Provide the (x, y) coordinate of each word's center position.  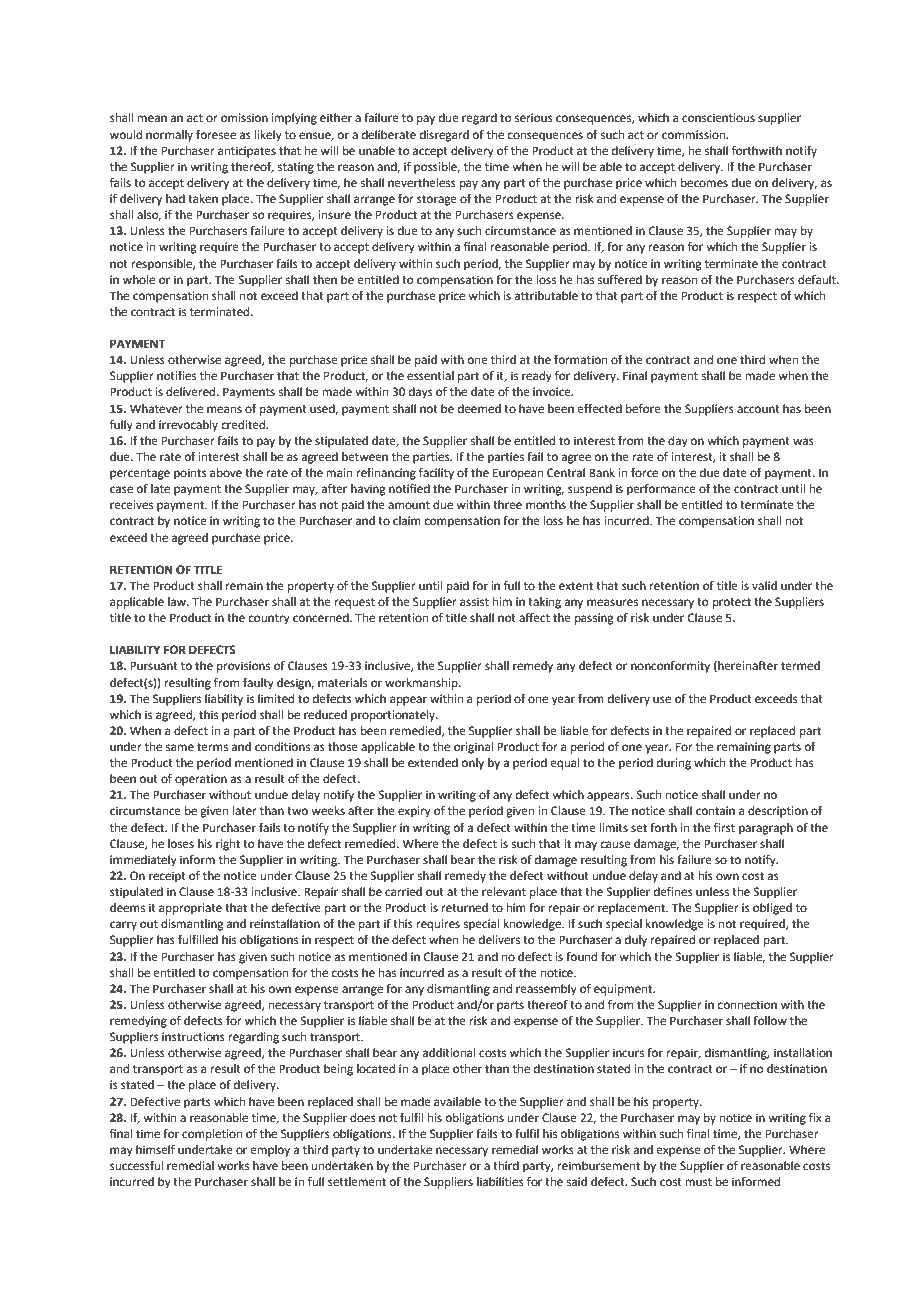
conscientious (718, 118)
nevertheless (422, 183)
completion (212, 1135)
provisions (243, 667)
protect (732, 603)
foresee (216, 135)
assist (474, 601)
